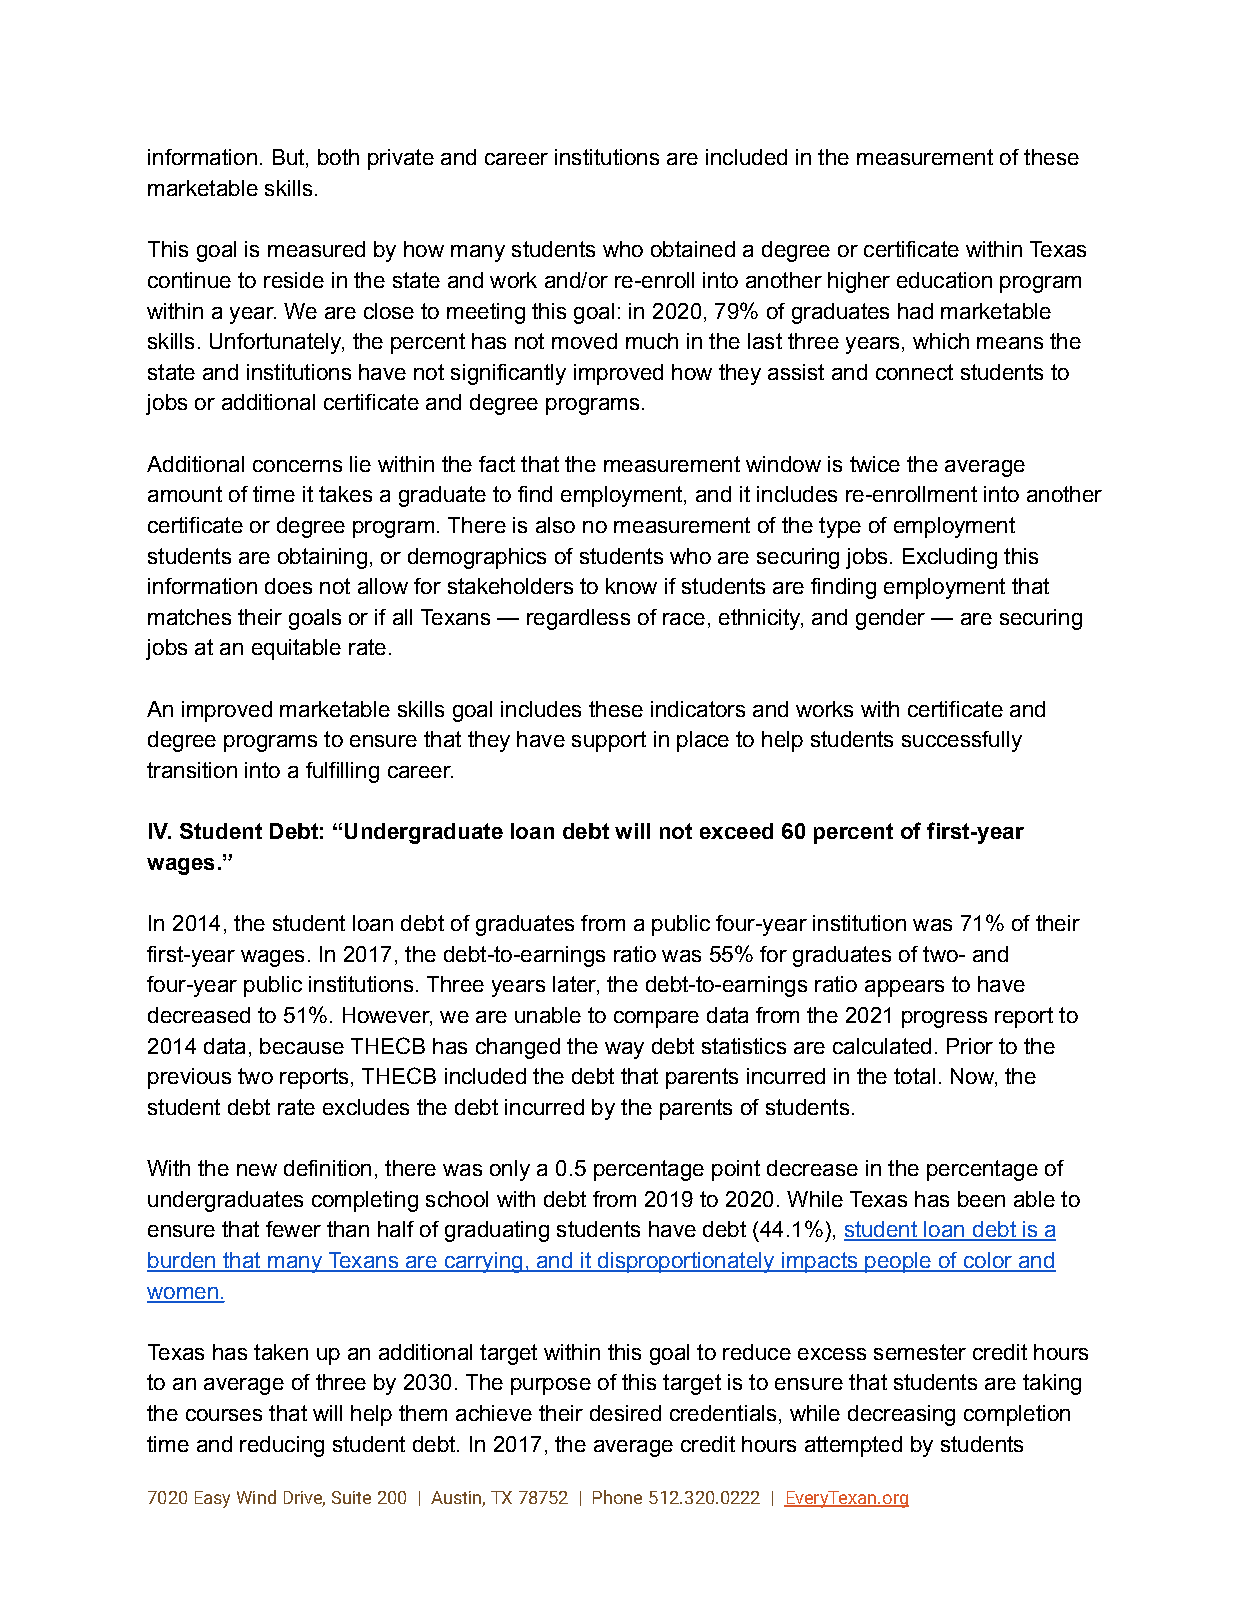 The width and height of the screenshot is (1250, 1617). I want to click on decreasing, so click(901, 1415).
